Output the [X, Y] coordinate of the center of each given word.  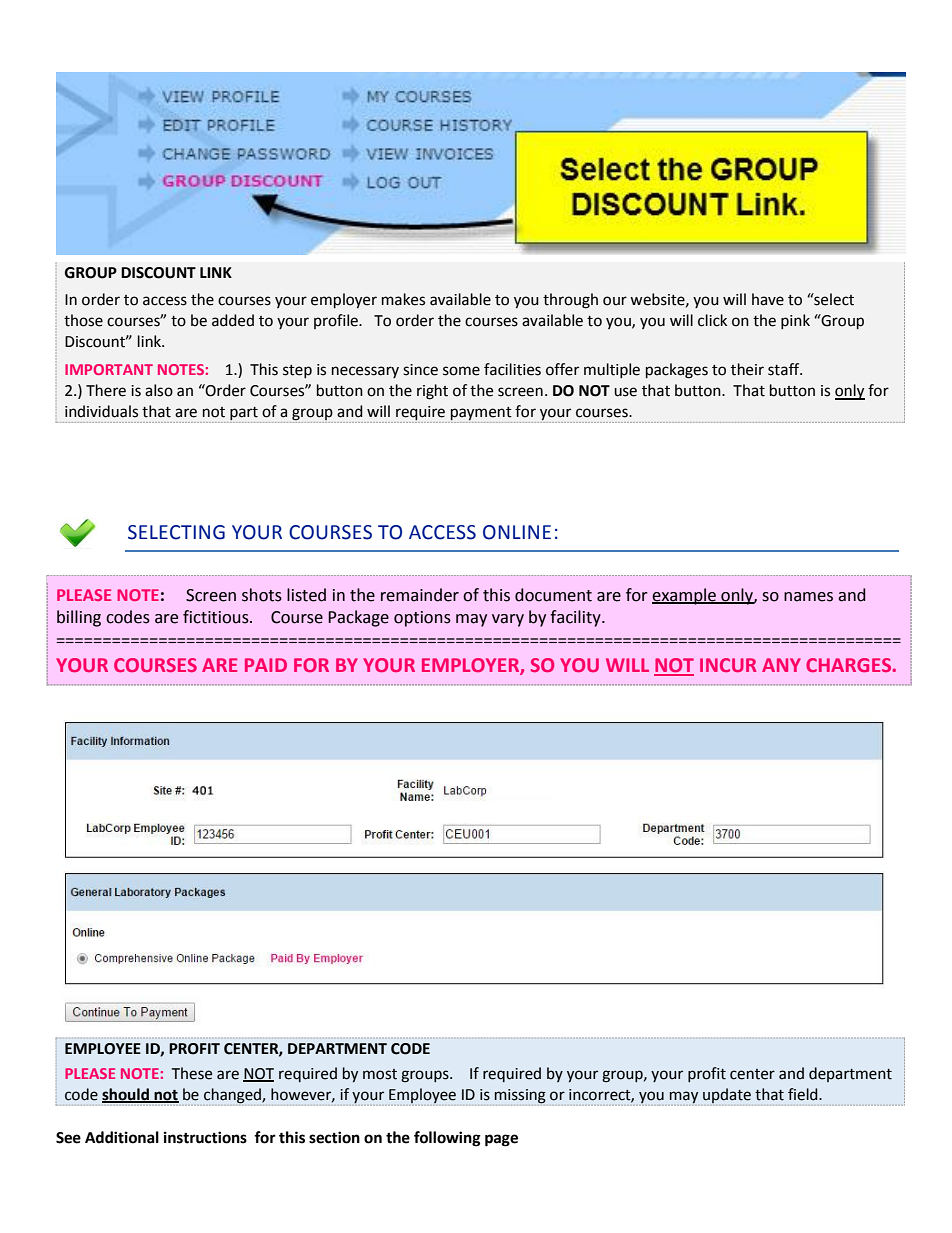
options [422, 619]
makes [403, 299]
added [233, 320]
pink [795, 321]
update [727, 1095]
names [808, 597]
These [192, 1073]
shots [262, 595]
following [447, 1139]
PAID [266, 665]
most [380, 1074]
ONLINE [517, 532]
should [126, 1095]
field [804, 1094]
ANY [781, 665]
